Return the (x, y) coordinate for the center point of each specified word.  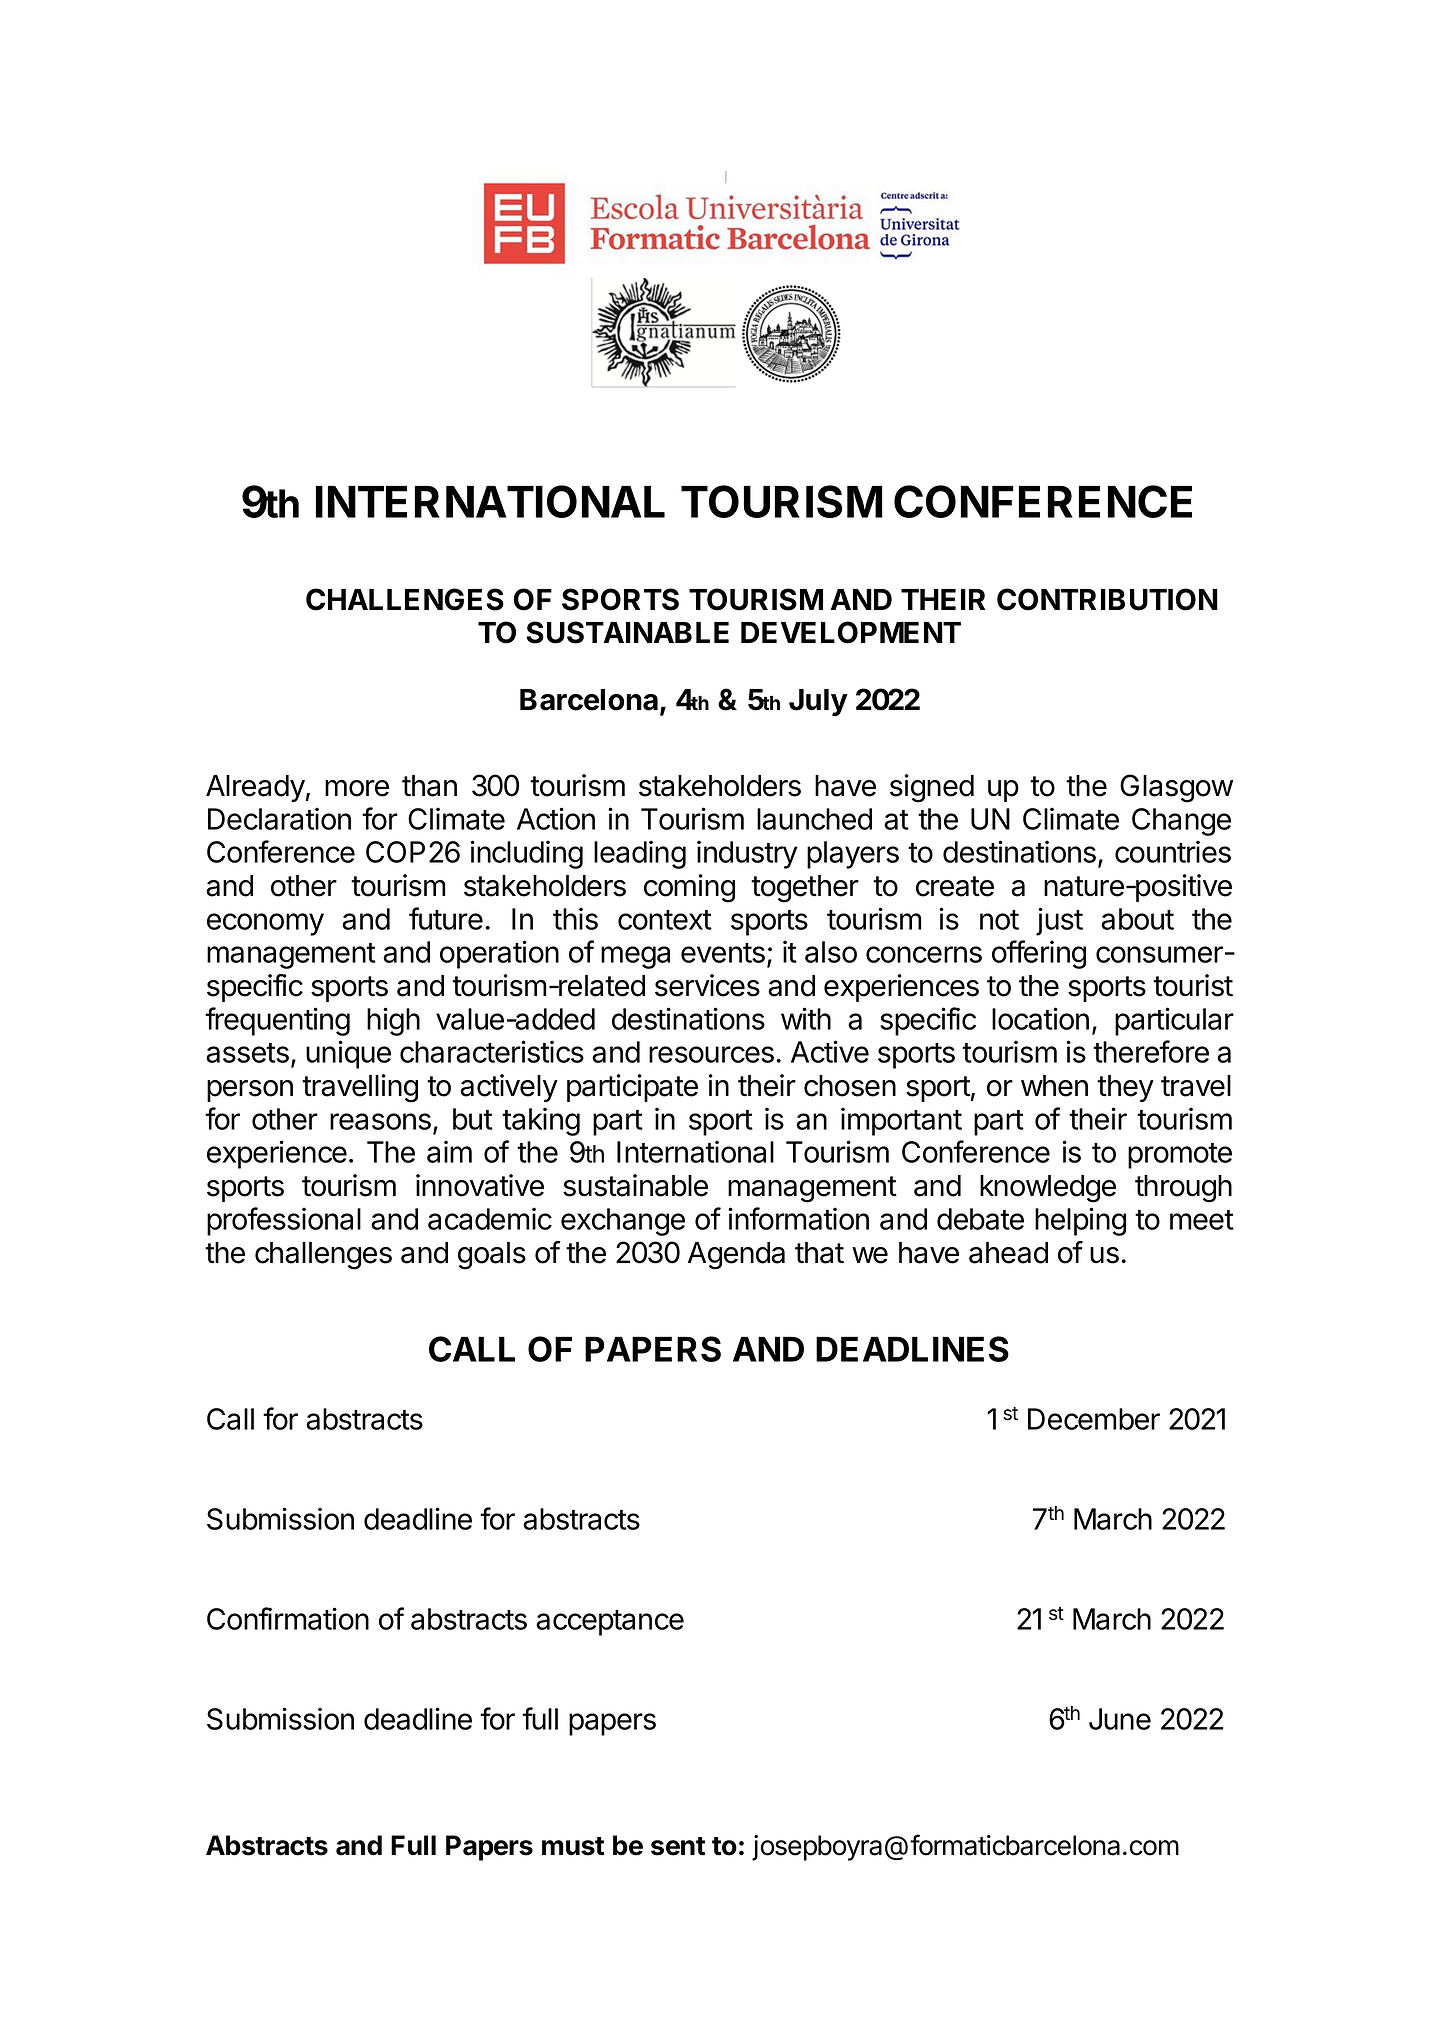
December (1094, 1419)
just (1059, 921)
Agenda (736, 1256)
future (446, 918)
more (357, 788)
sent (678, 1846)
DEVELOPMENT (851, 632)
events (723, 953)
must (573, 1846)
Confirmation (288, 1618)
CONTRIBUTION (1107, 599)
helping (1080, 1221)
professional (284, 1221)
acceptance (610, 1623)
